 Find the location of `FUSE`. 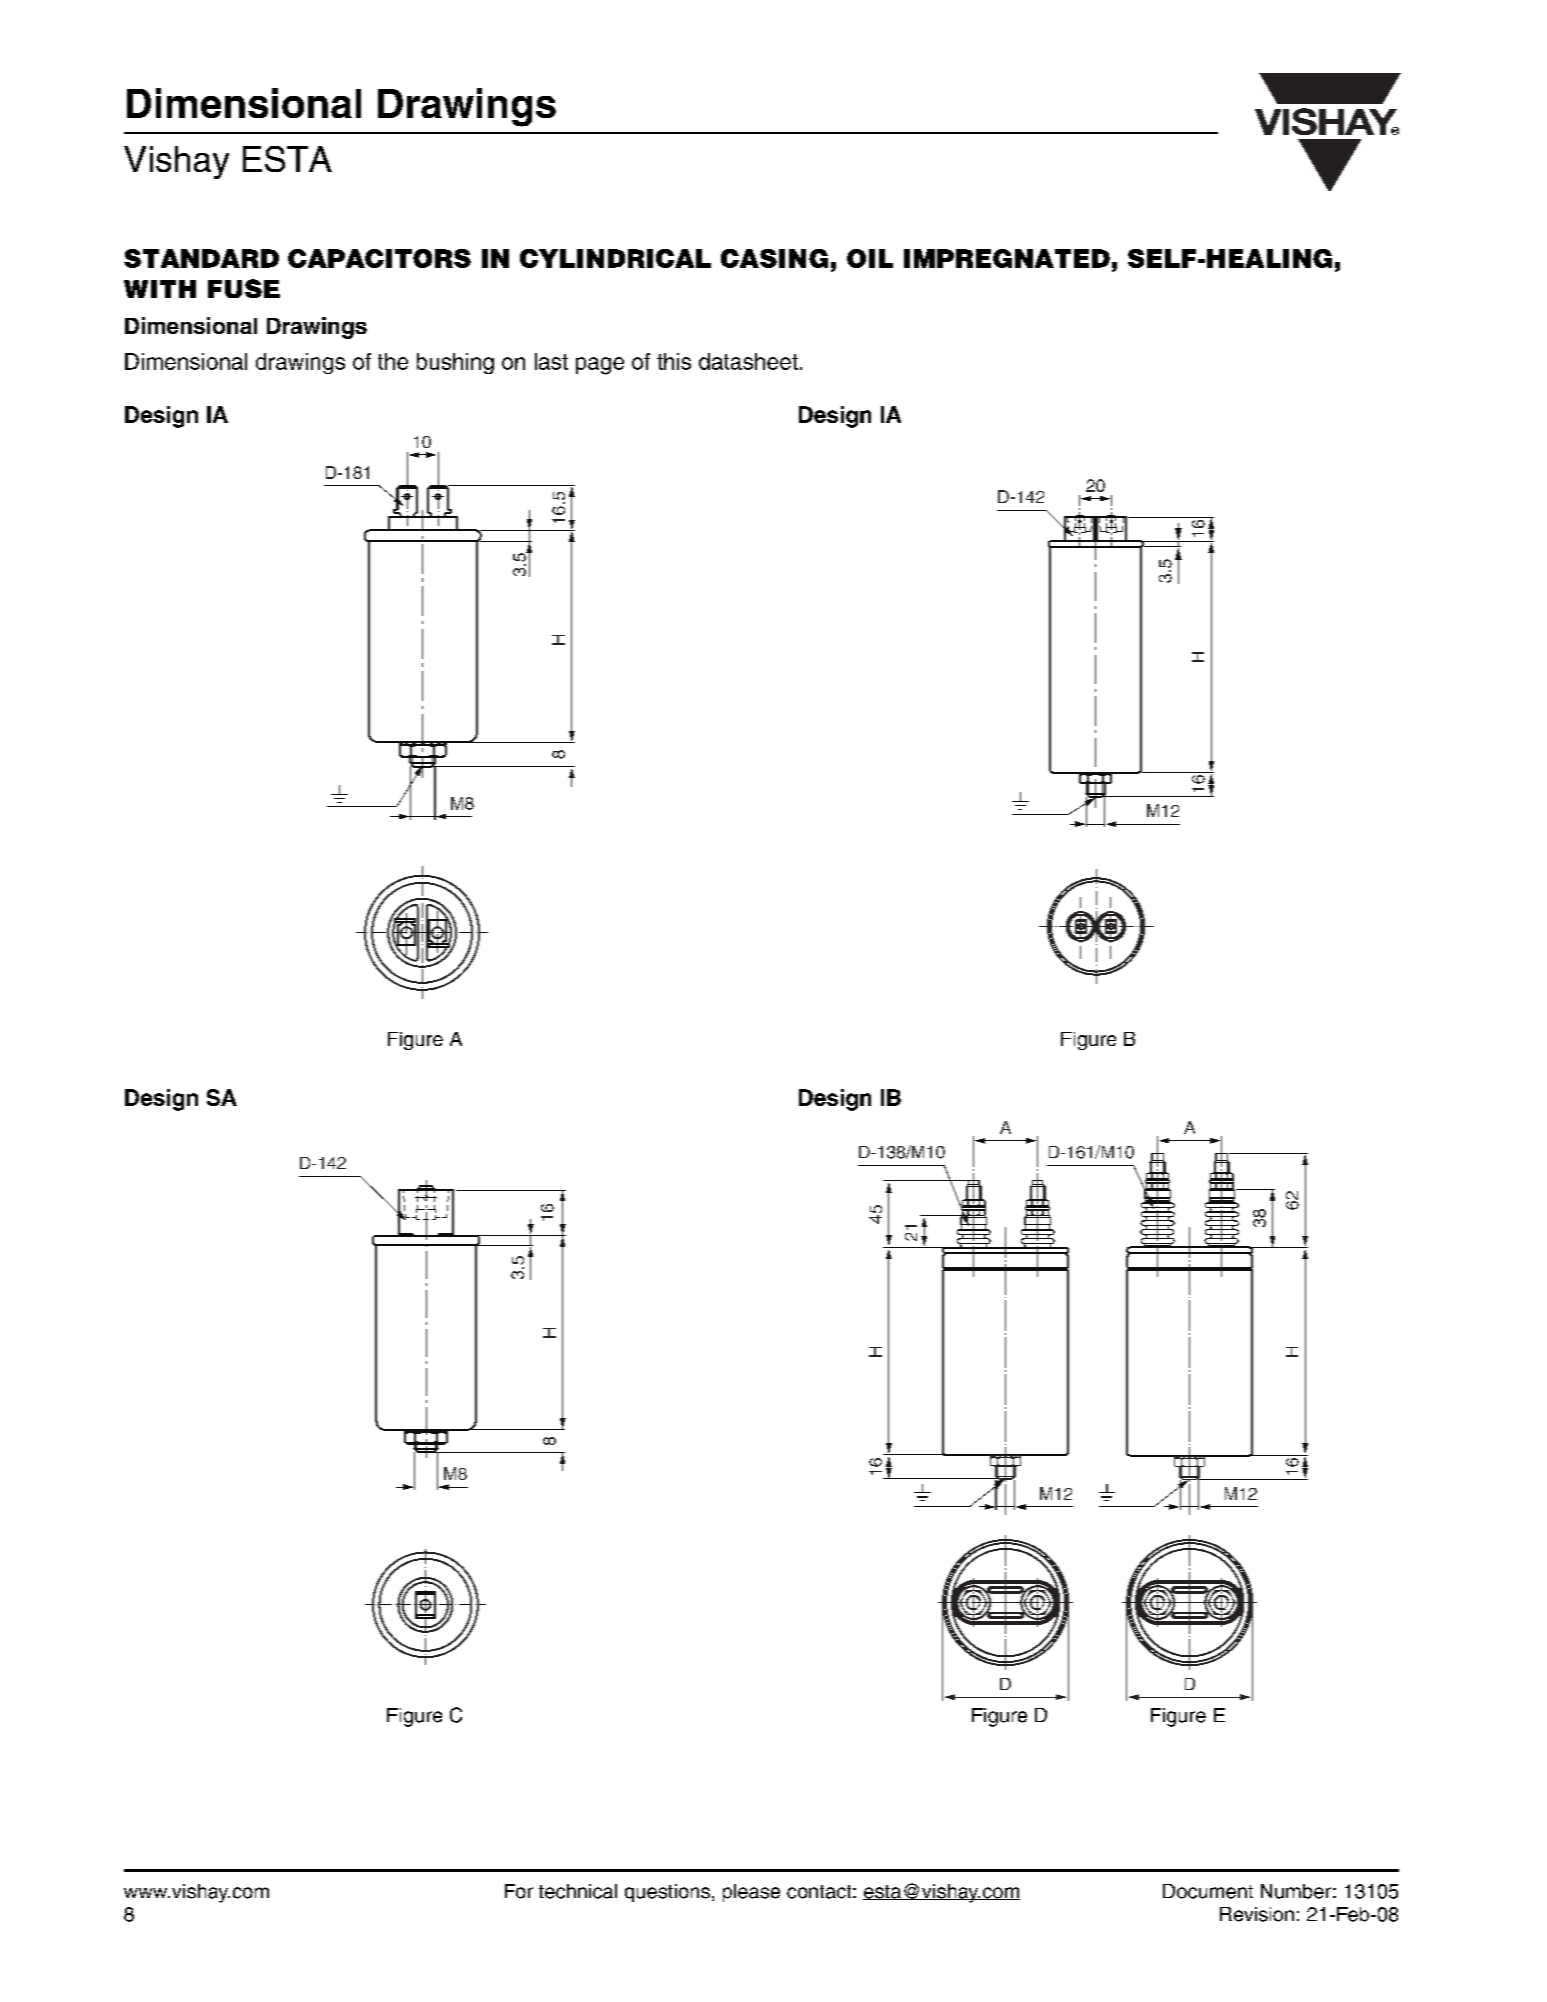

FUSE is located at coordinates (244, 288).
